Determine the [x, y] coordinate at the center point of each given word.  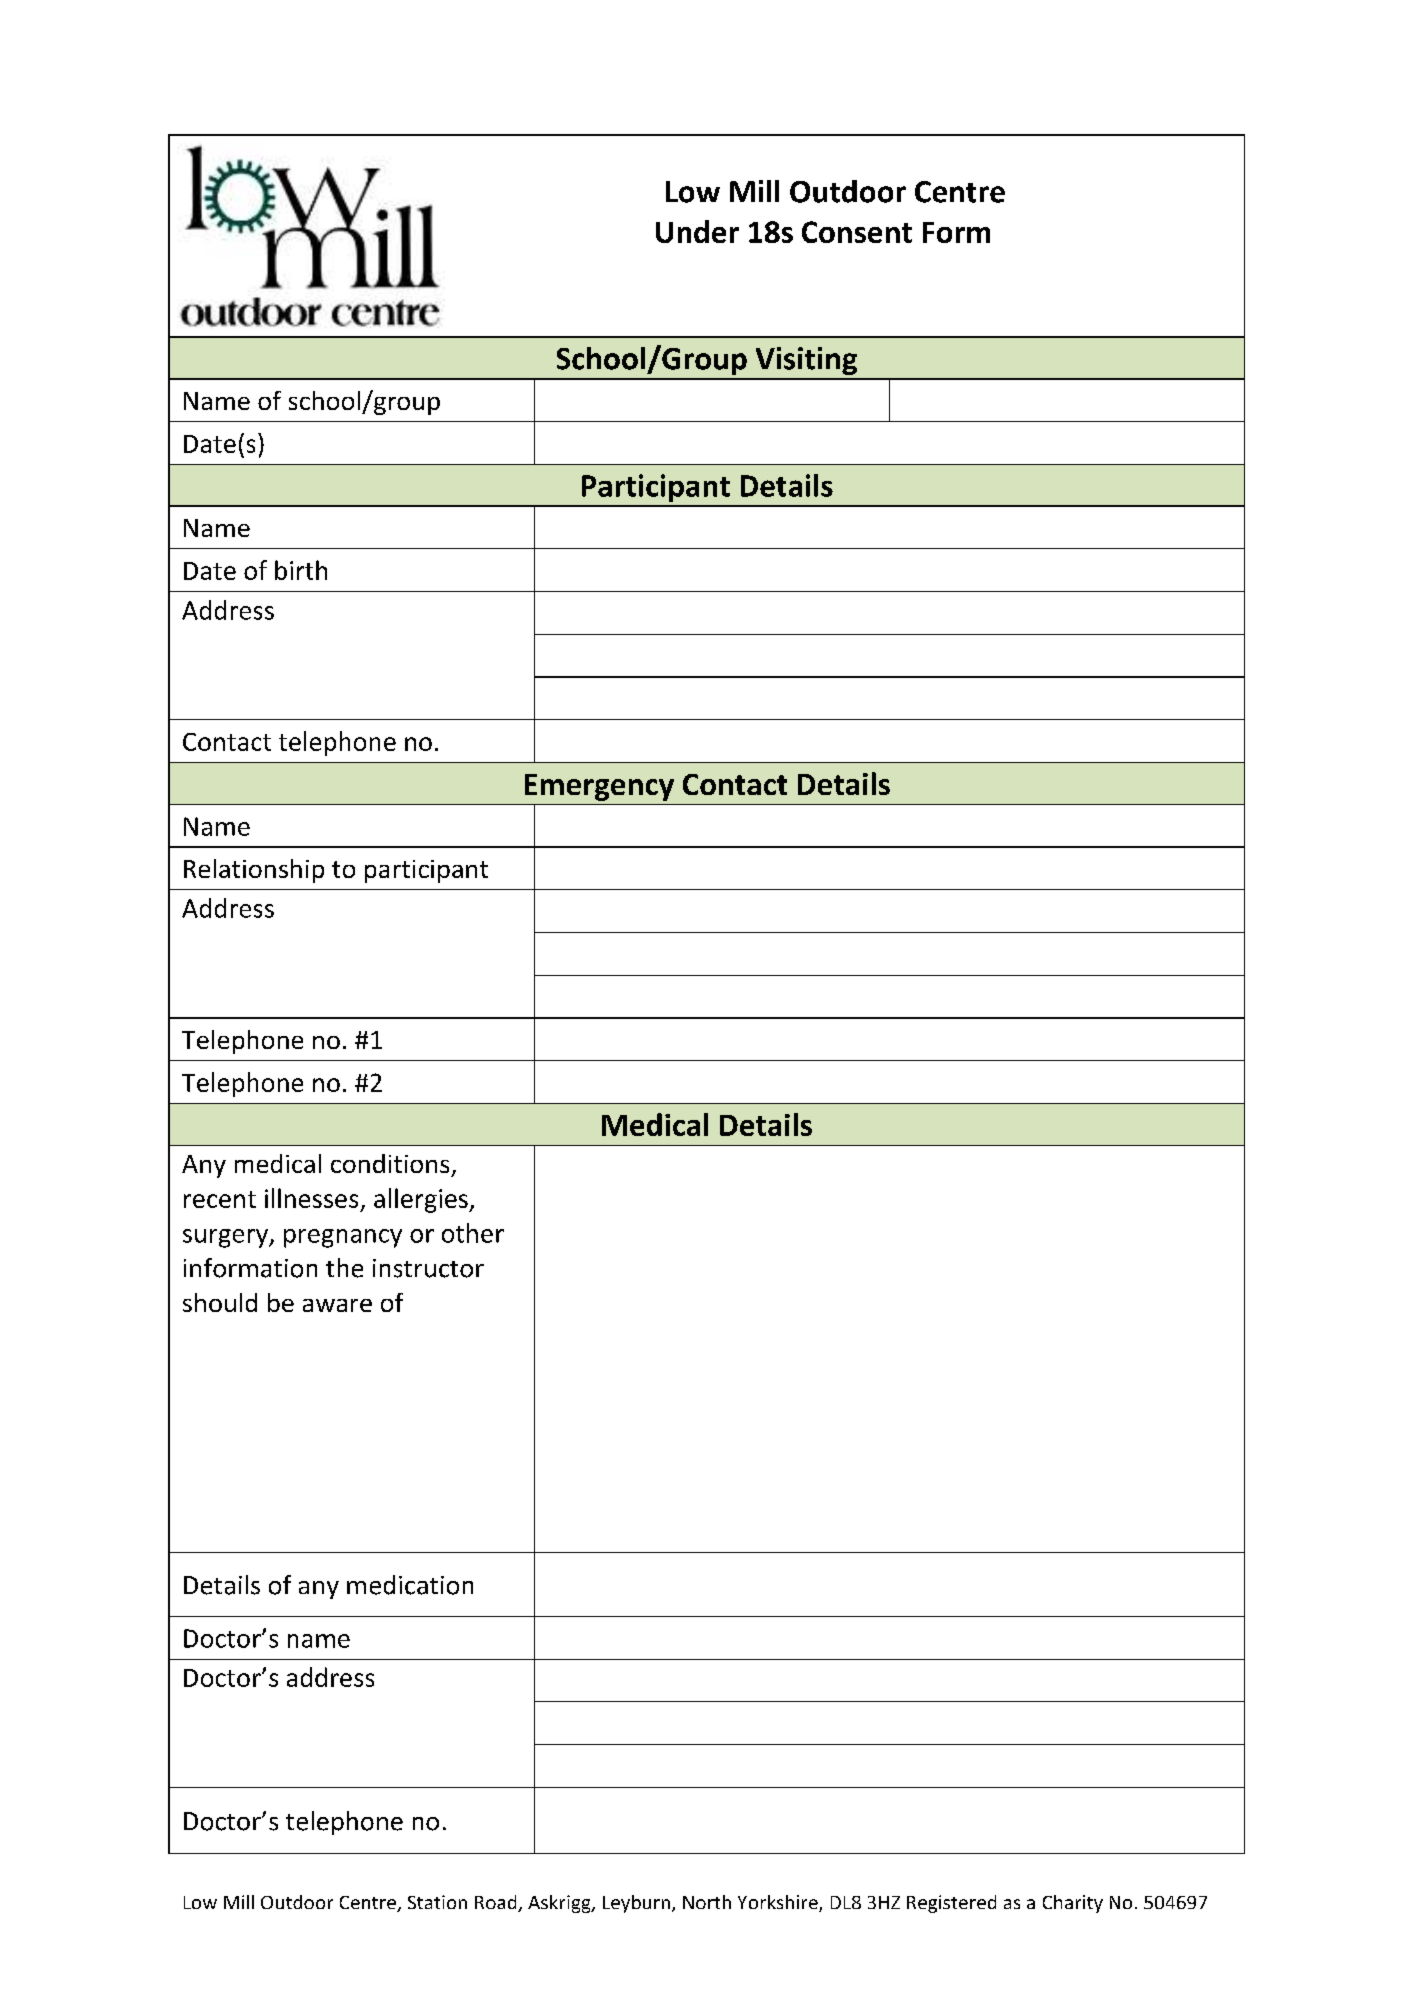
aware [337, 1305]
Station [437, 1902]
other [473, 1233]
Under [697, 231]
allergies [422, 1200]
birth [301, 570]
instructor [428, 1268]
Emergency [599, 787]
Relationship [254, 871]
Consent [857, 232]
